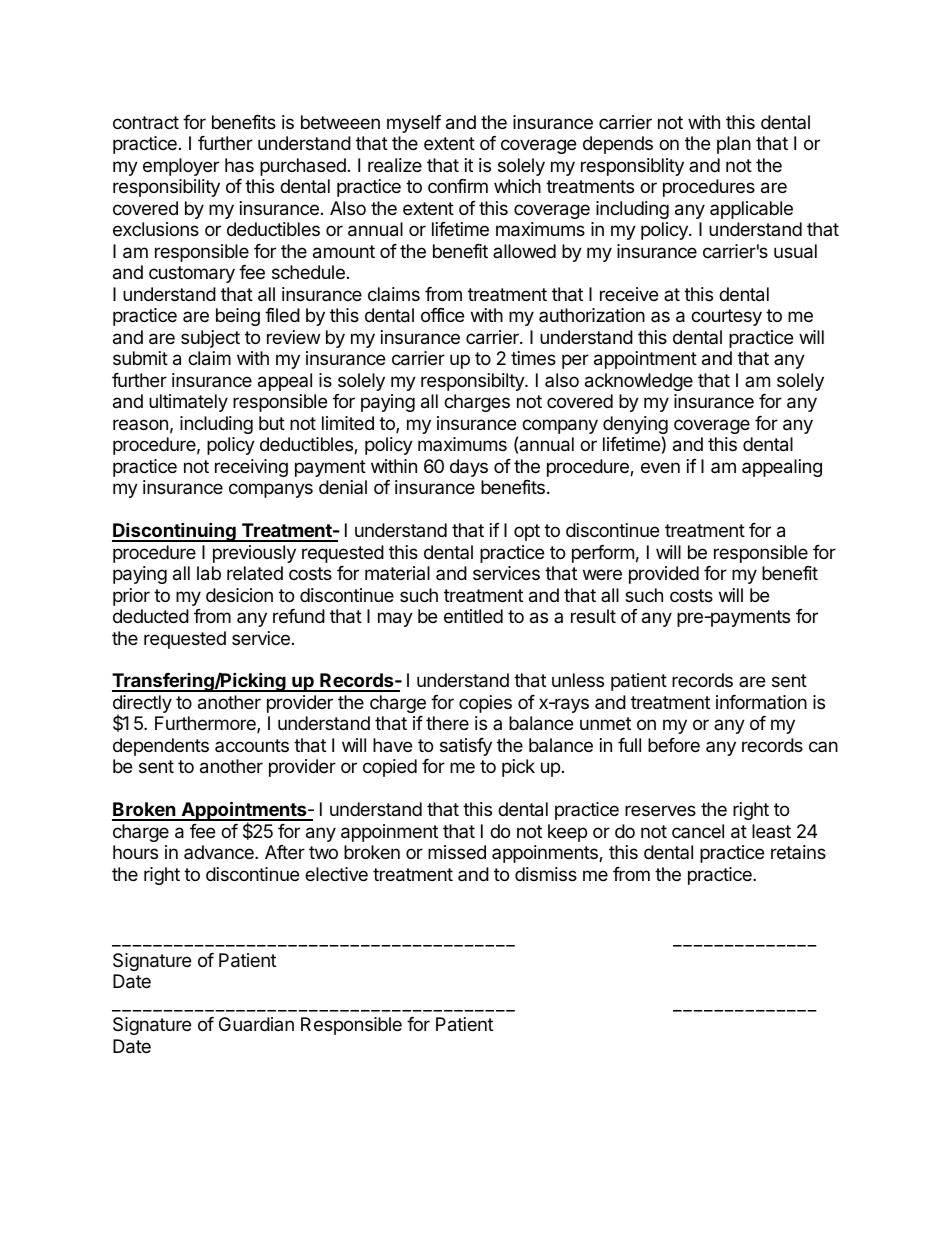 This image has height=1233, width=952. Describe the element at coordinates (458, 186) in the image. I see `confirm` at that location.
